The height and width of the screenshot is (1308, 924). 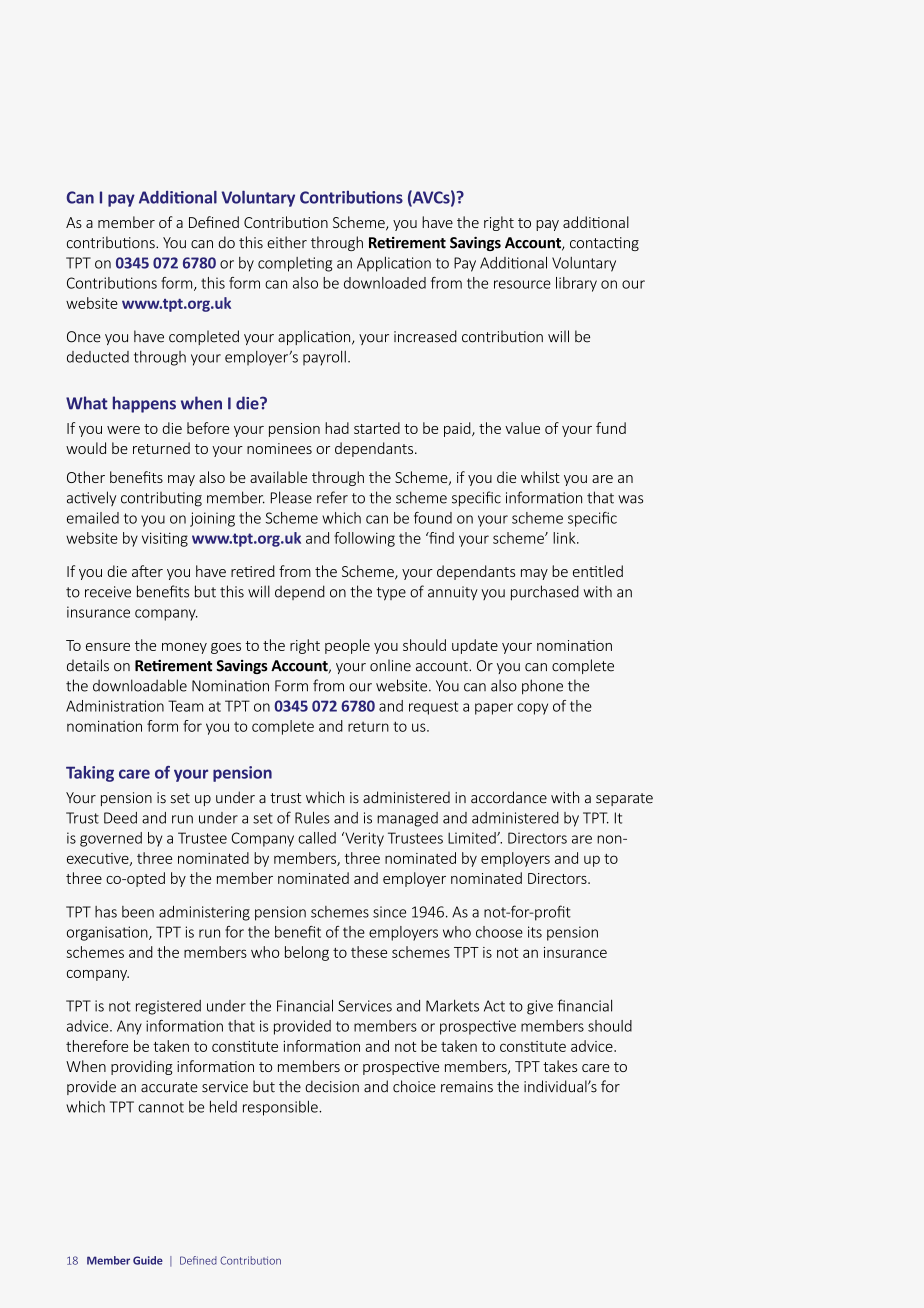 I want to click on Administration, so click(x=115, y=706).
